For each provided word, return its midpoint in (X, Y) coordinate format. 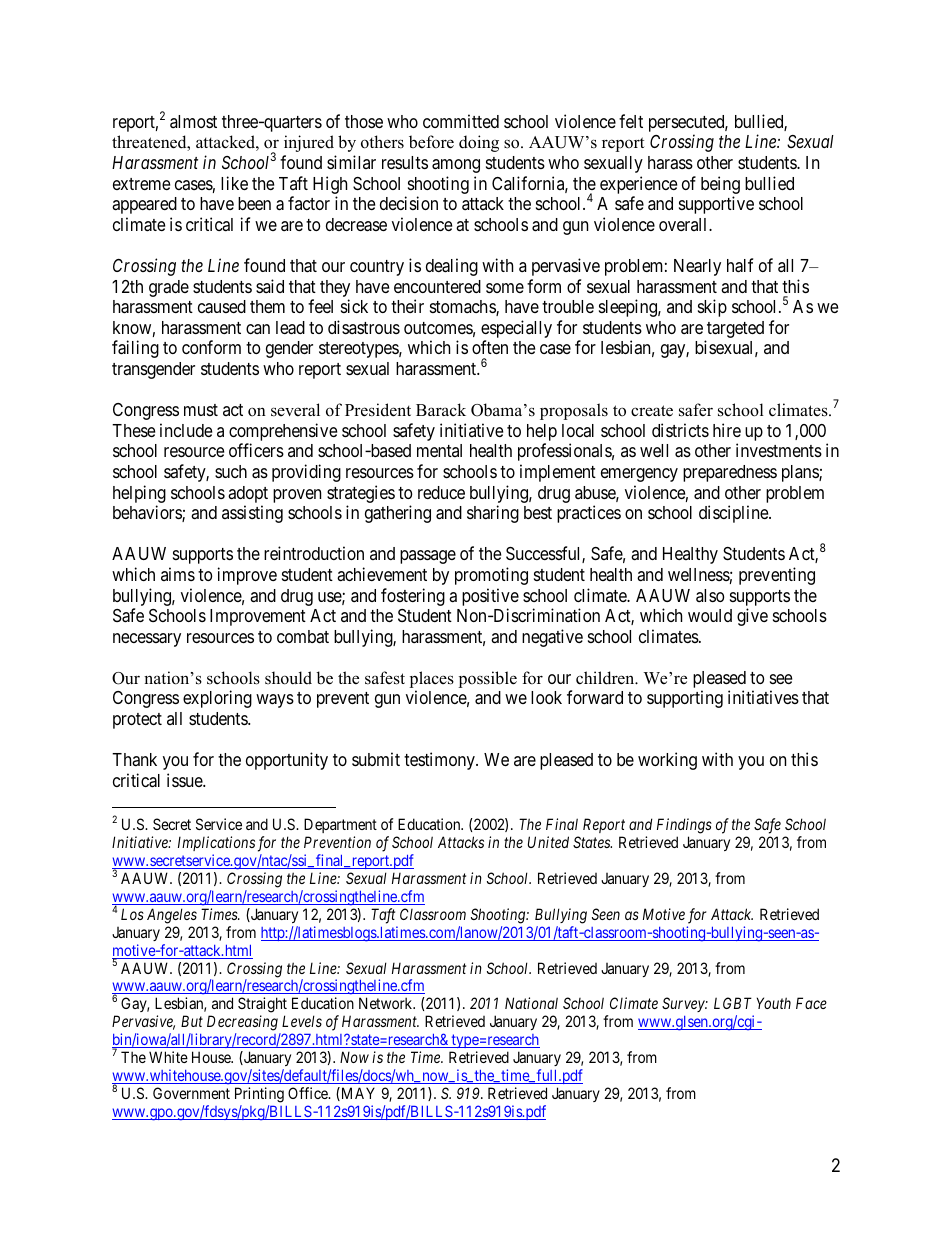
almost (193, 121)
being (720, 186)
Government (191, 1093)
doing (479, 143)
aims (178, 574)
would (710, 615)
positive (490, 597)
